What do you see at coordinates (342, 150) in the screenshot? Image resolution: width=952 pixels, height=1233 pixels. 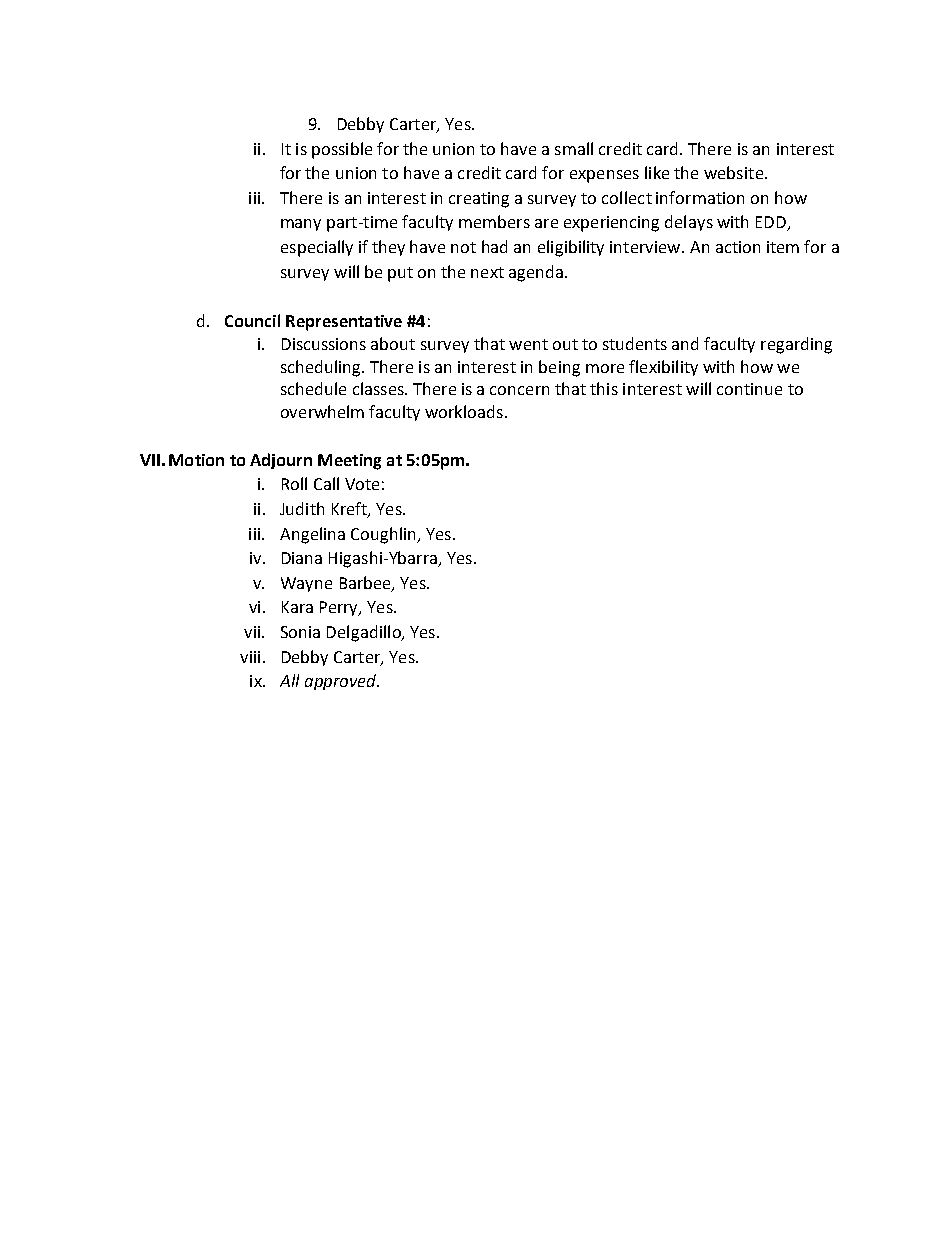 I see `possible` at bounding box center [342, 150].
